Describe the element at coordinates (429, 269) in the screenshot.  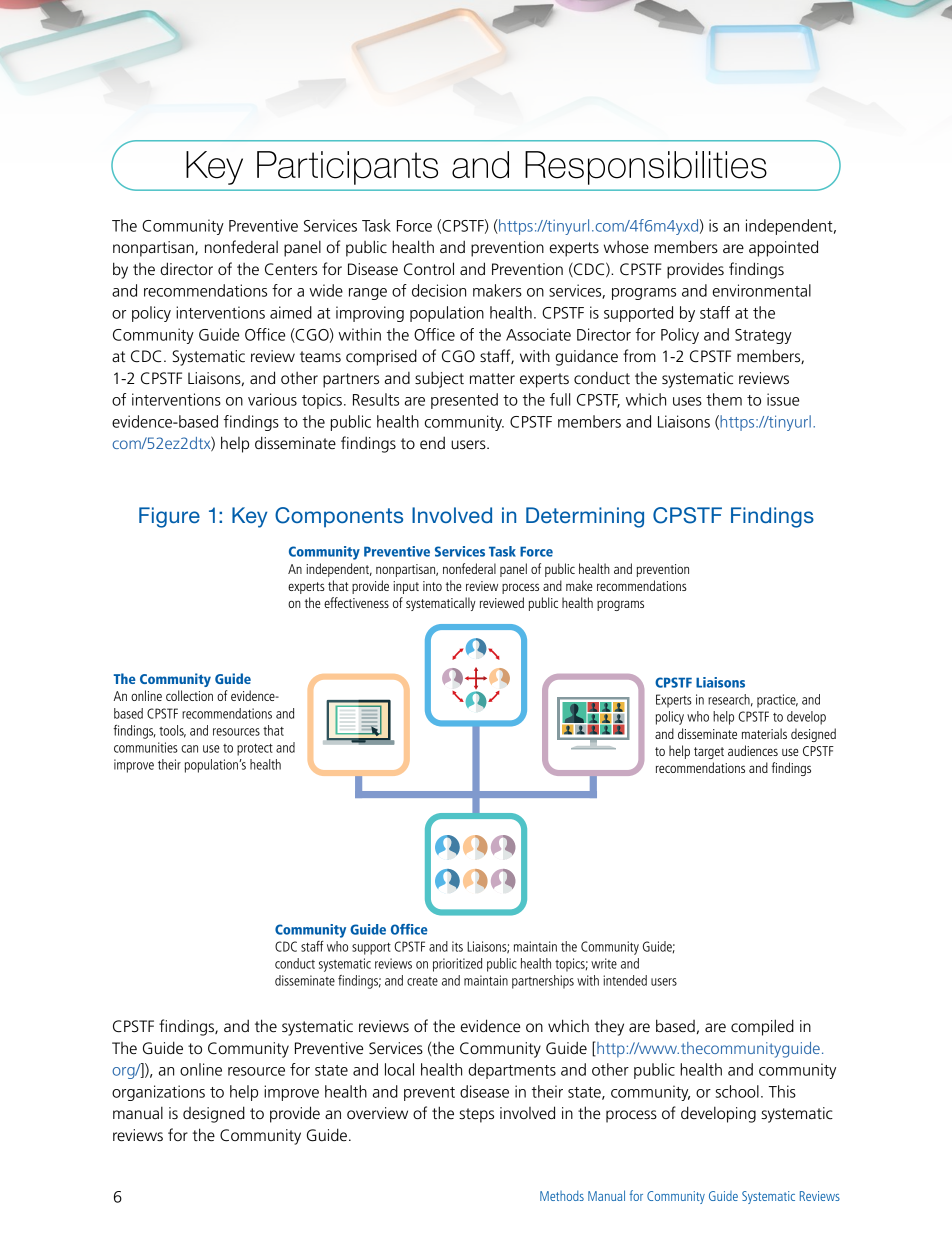
I see `Control` at that location.
